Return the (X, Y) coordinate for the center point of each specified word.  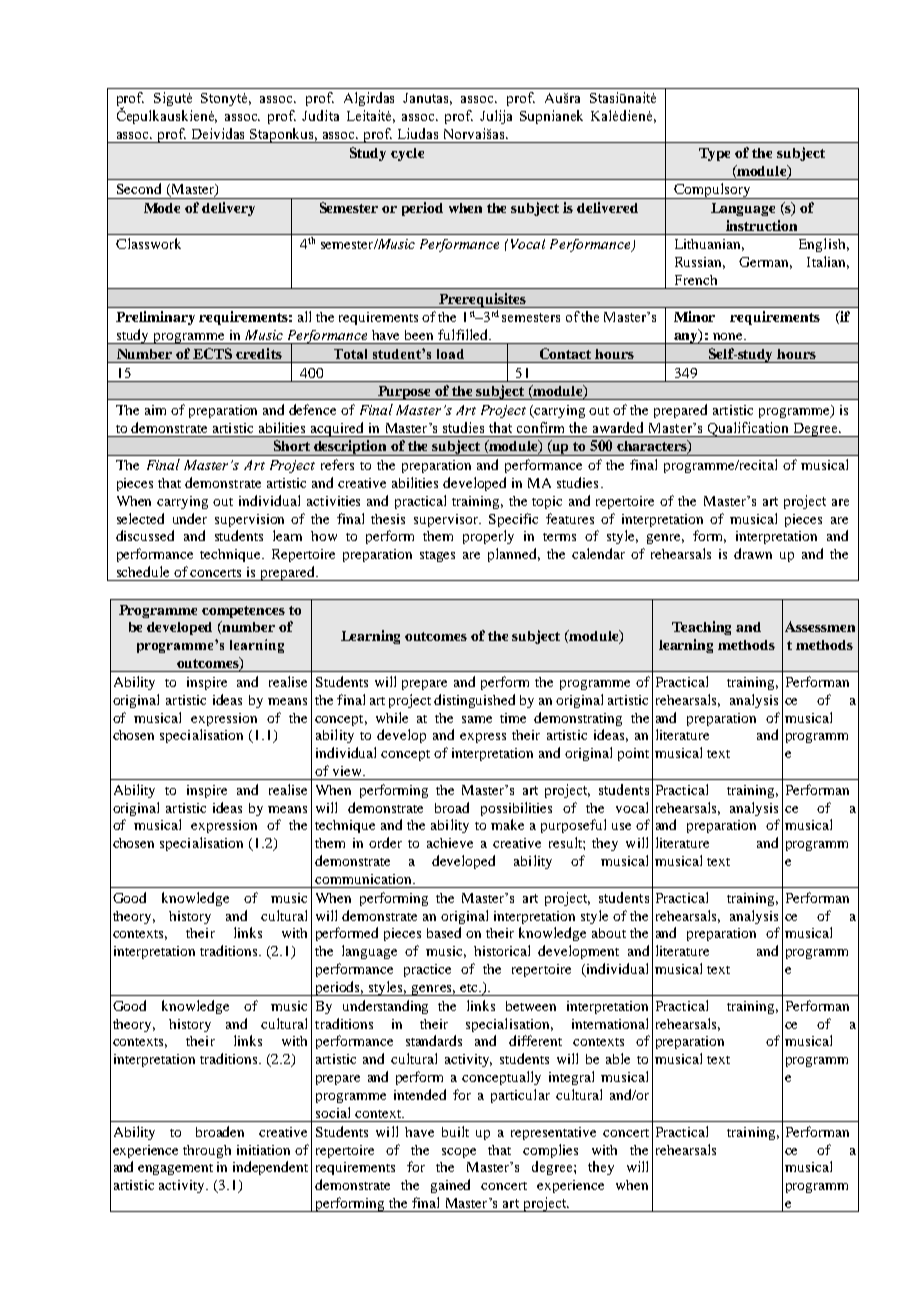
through (207, 1151)
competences (243, 612)
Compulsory (712, 191)
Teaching (701, 628)
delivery (228, 209)
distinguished (474, 701)
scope (459, 1153)
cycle (407, 154)
